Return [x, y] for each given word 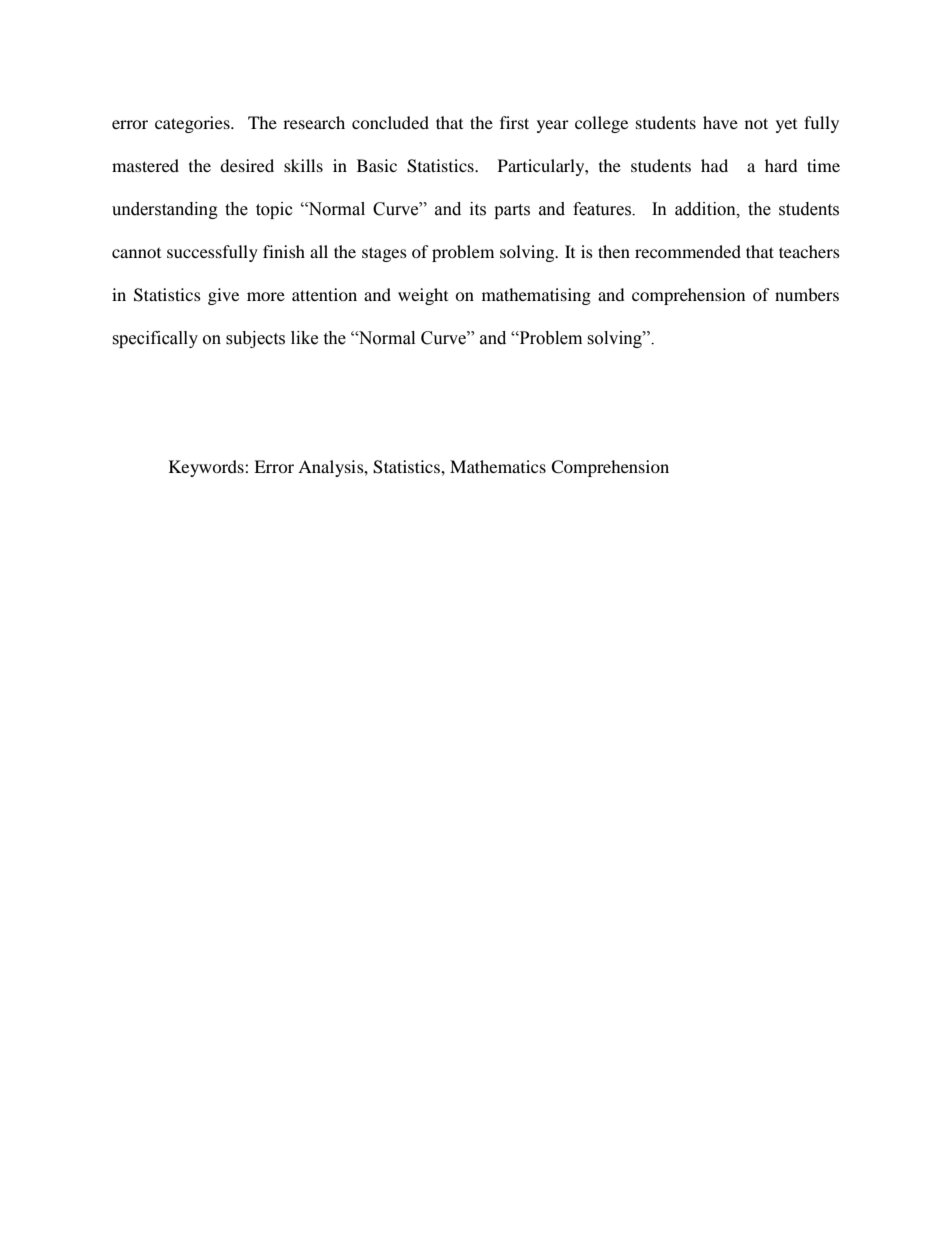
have [720, 122]
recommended [688, 251]
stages [384, 254]
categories [193, 124]
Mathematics [498, 466]
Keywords [207, 468]
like [304, 338]
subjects [255, 339]
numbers [807, 294]
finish [284, 251]
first [514, 122]
